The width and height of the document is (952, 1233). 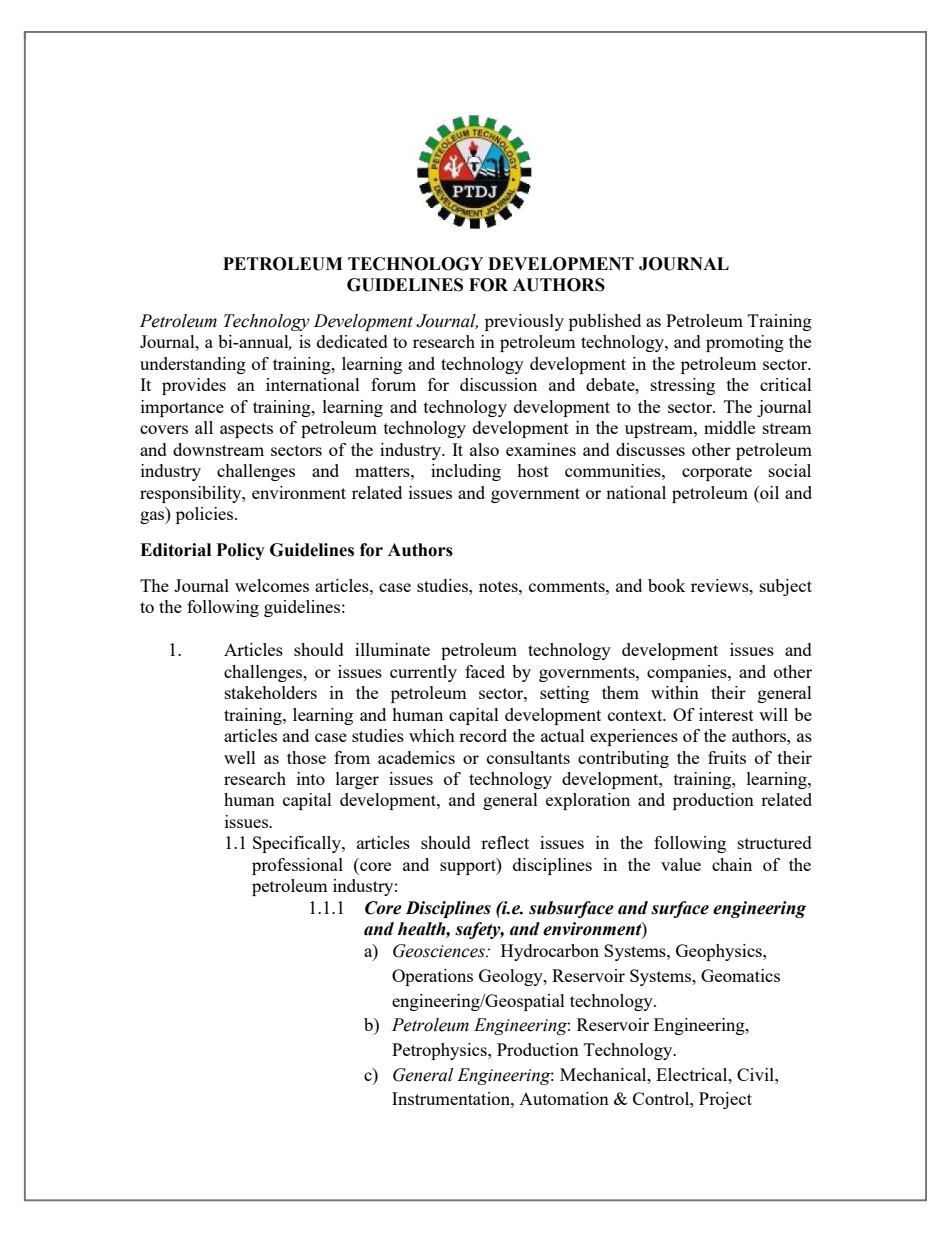 I want to click on promoting, so click(x=745, y=343).
